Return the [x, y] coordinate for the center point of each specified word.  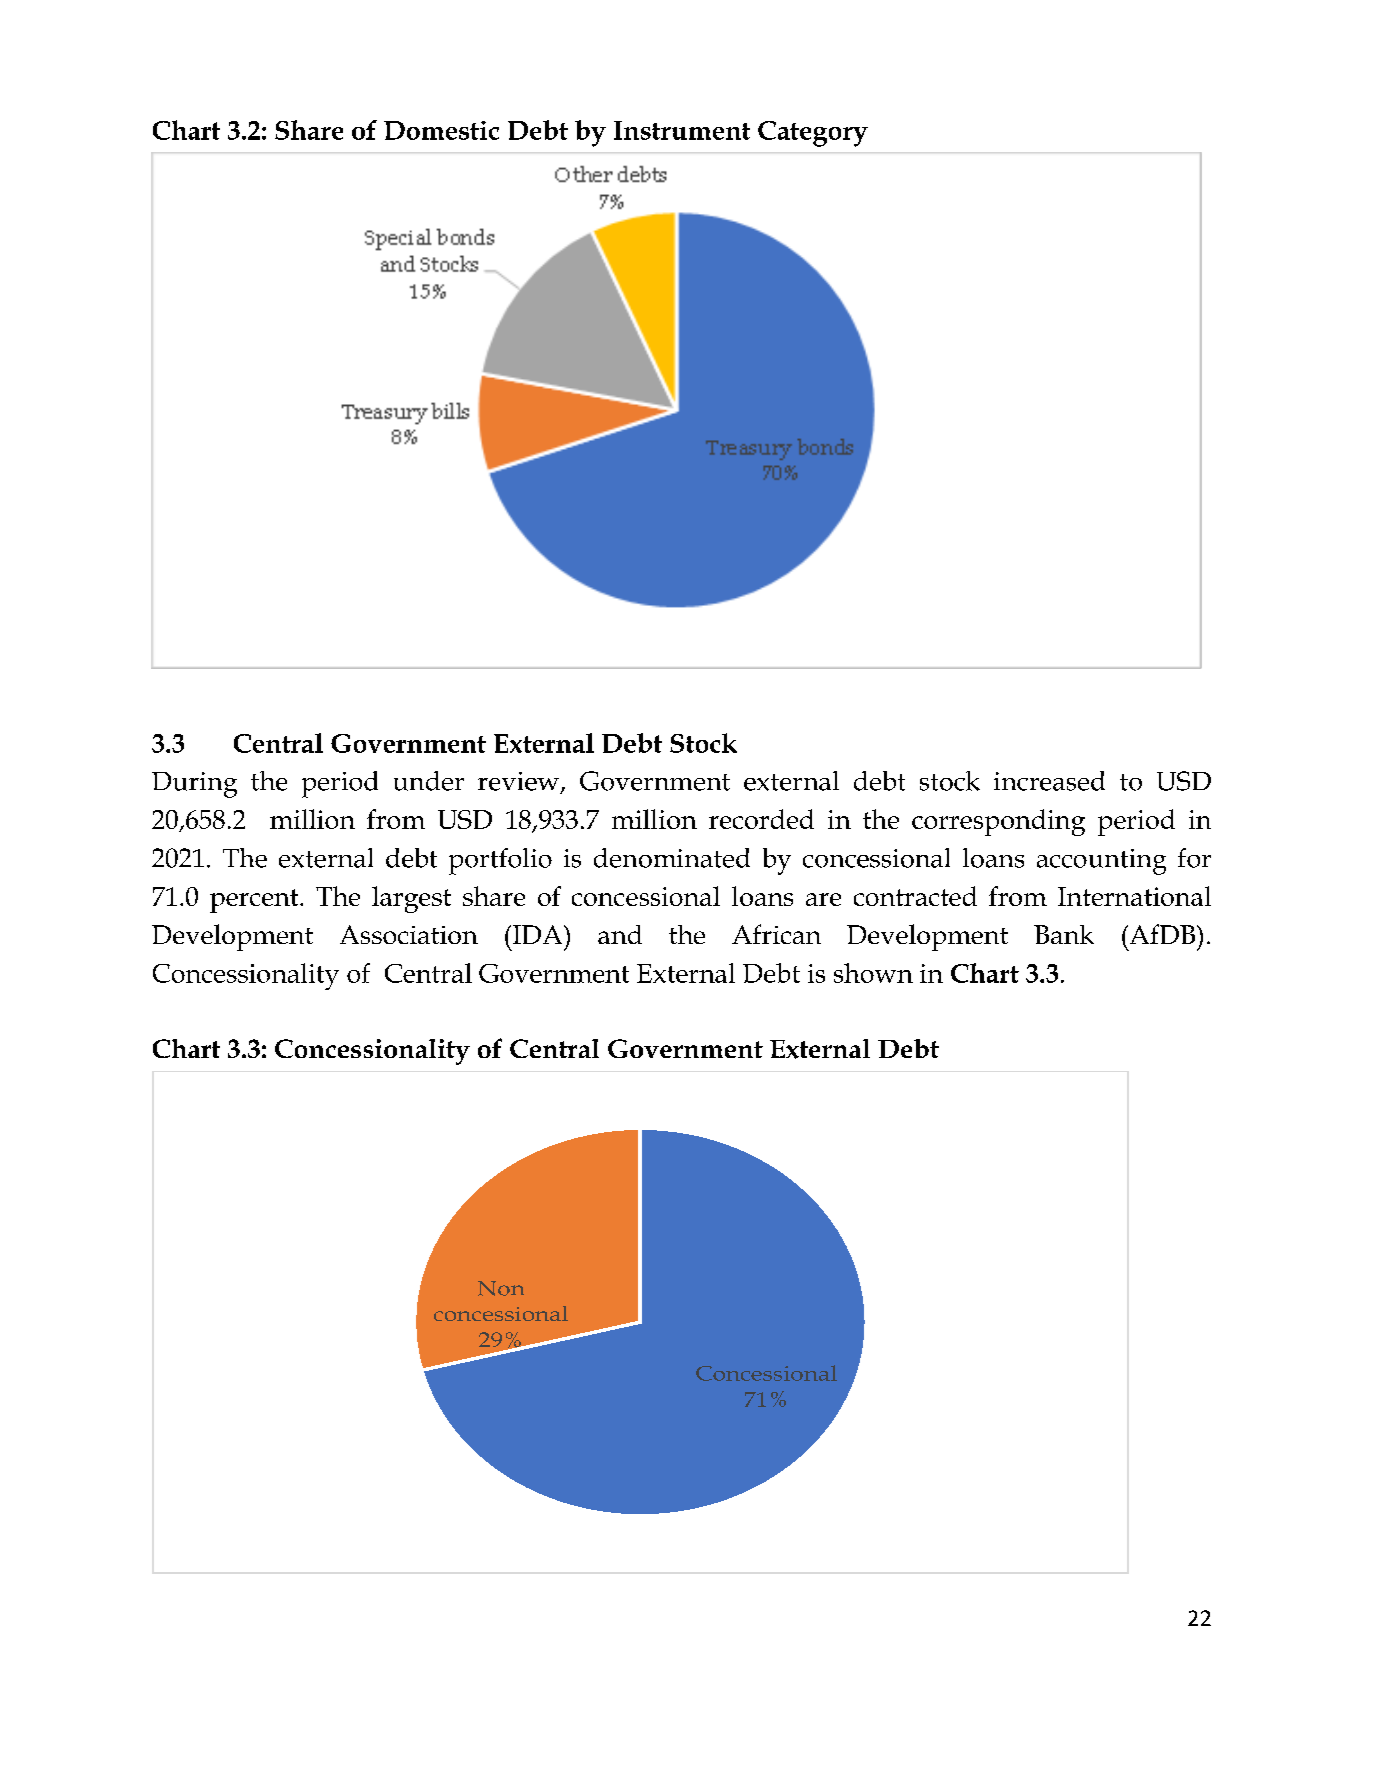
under [429, 781]
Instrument [682, 130]
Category [813, 134]
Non [501, 1288]
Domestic [441, 130]
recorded [761, 819]
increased [1049, 781]
